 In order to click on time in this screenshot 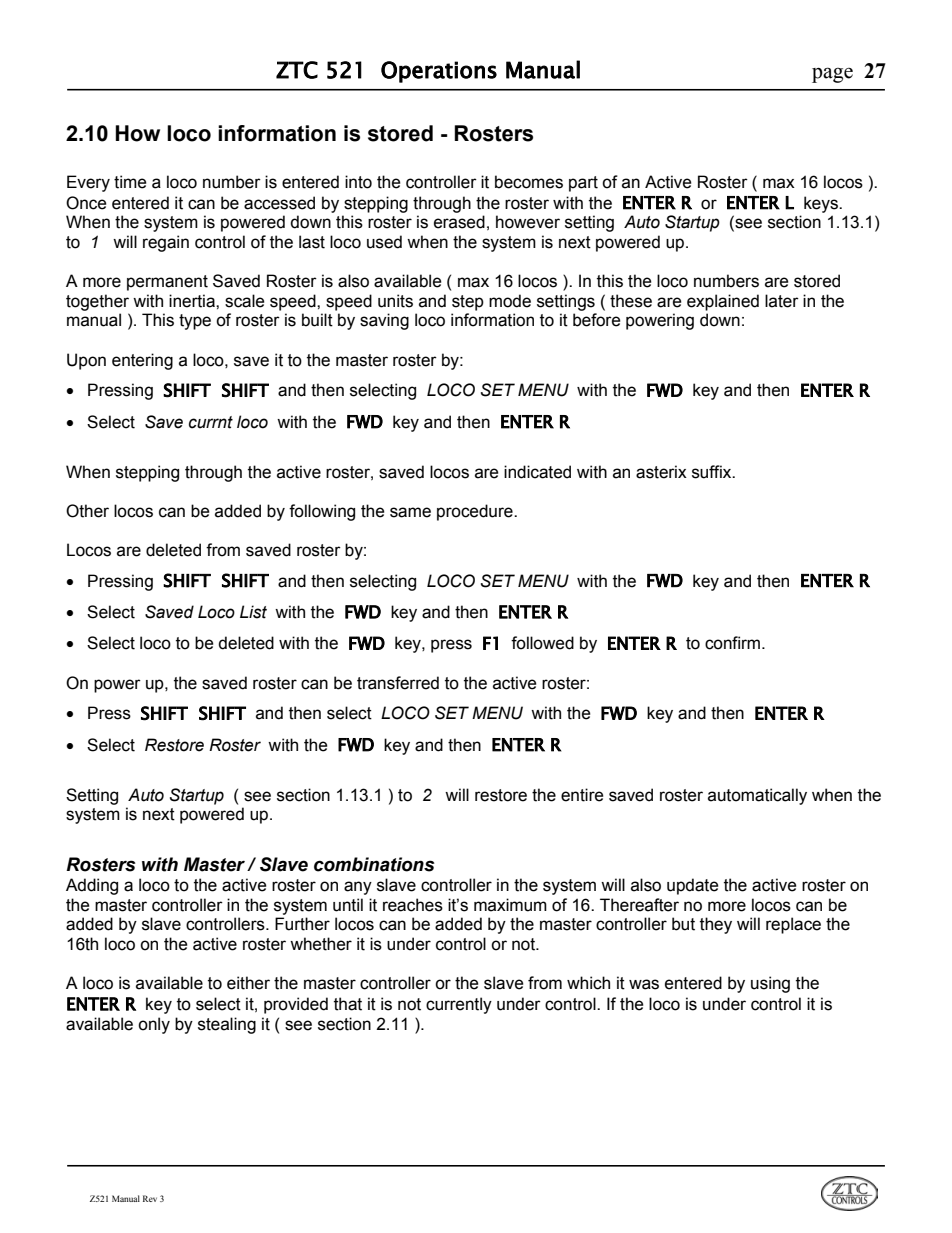, I will do `click(130, 182)`.
